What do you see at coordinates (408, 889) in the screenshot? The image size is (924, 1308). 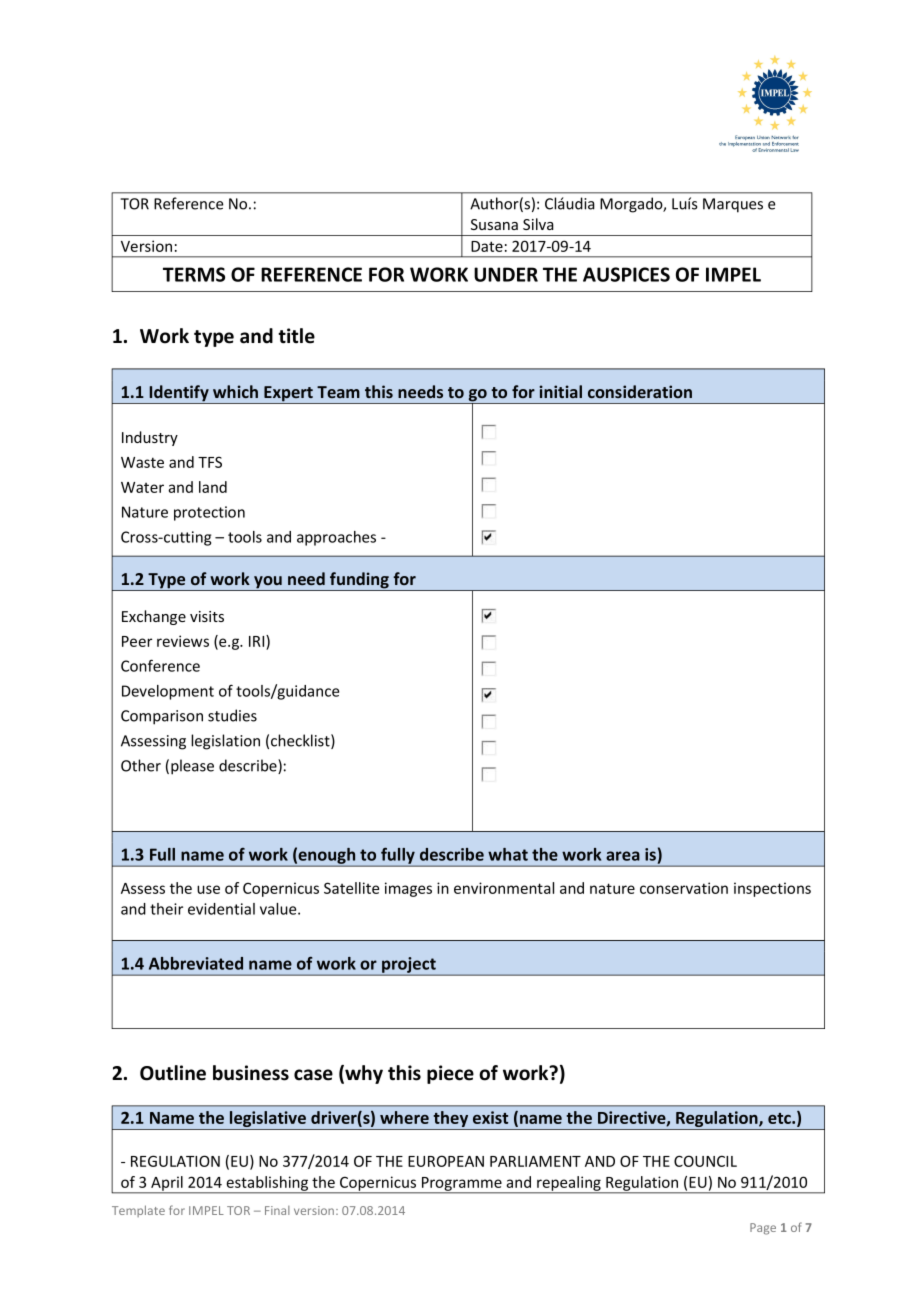 I see `images` at bounding box center [408, 889].
